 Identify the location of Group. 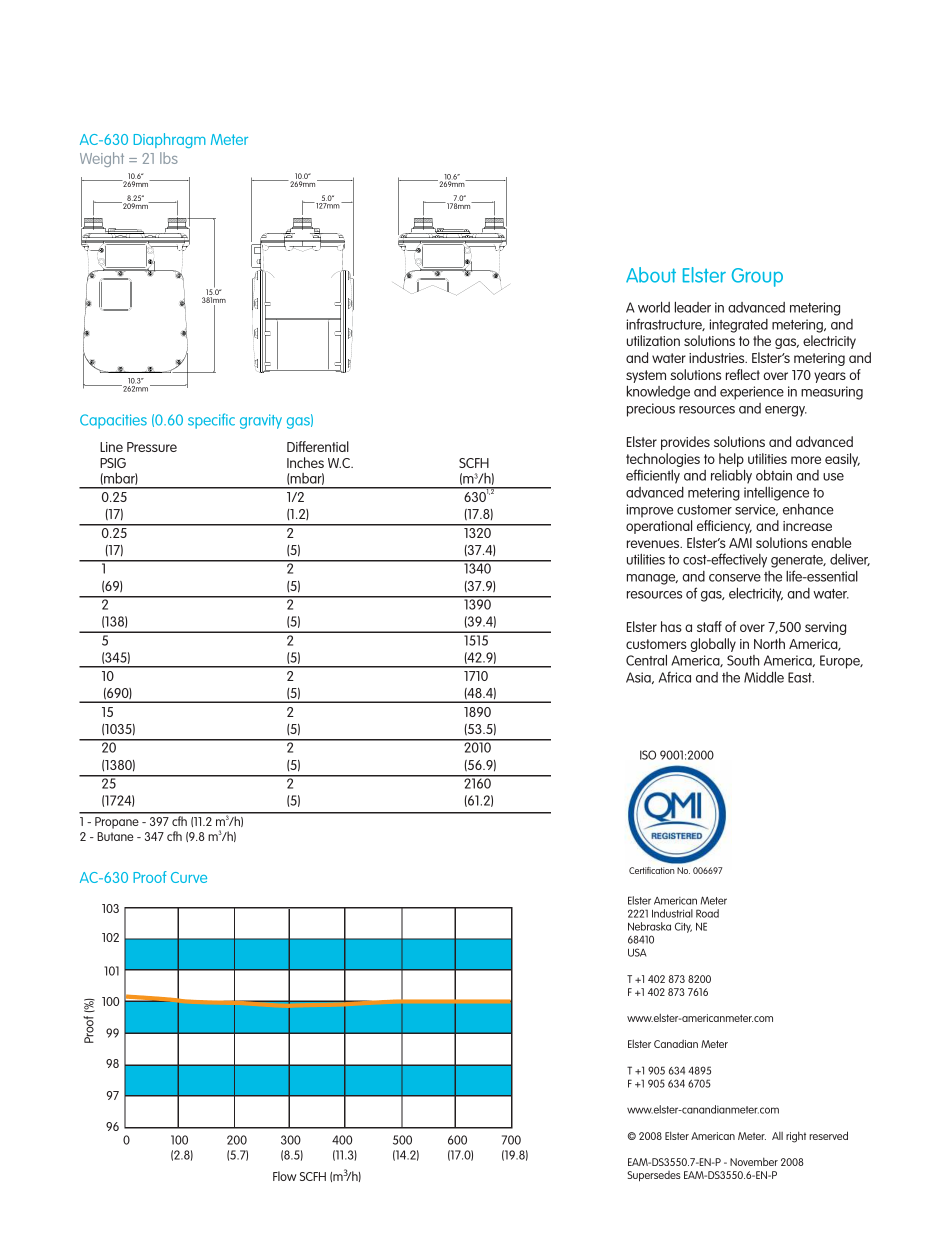
(757, 277).
